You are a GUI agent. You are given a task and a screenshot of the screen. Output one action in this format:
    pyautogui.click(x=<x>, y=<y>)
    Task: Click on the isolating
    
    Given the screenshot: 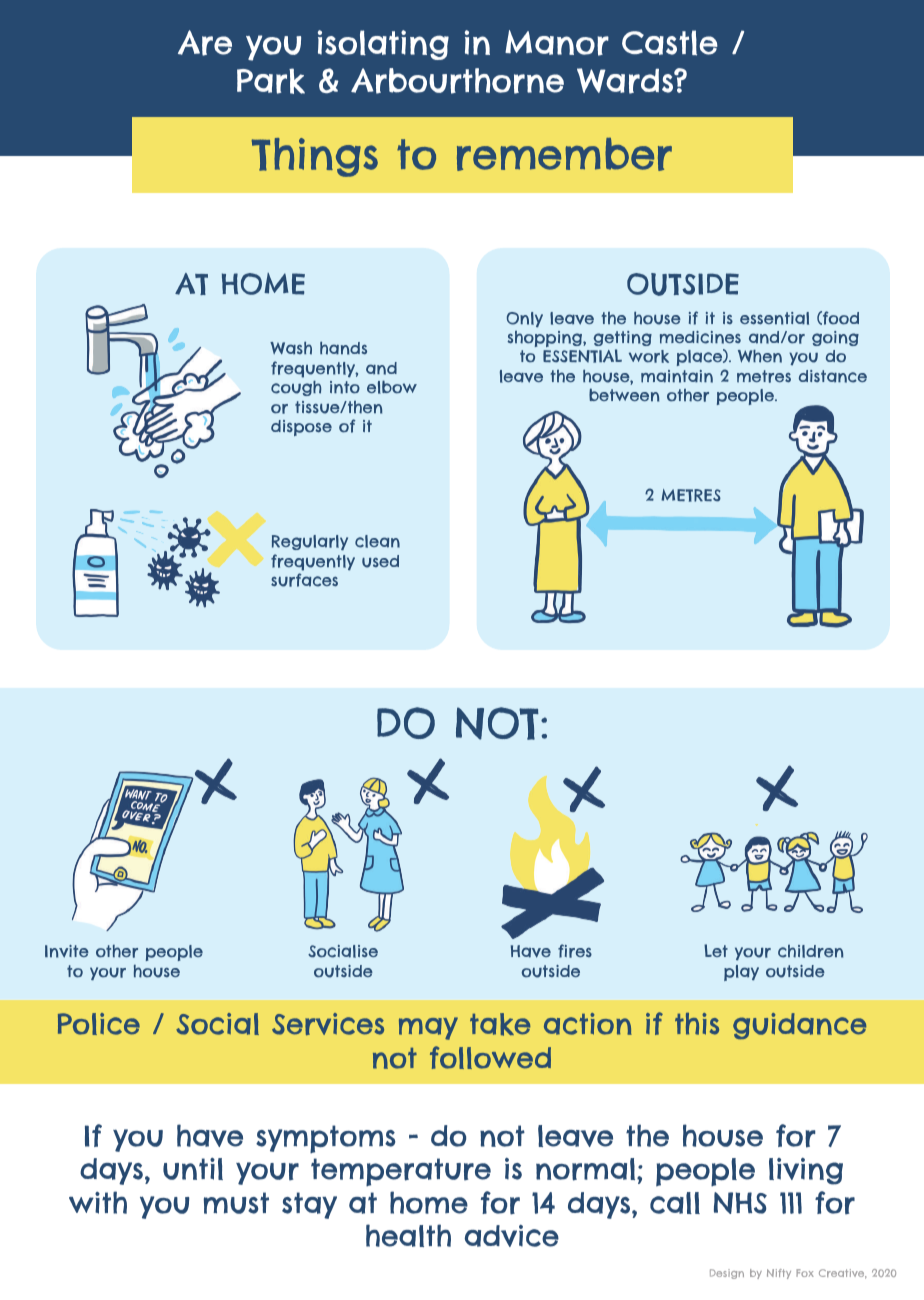 What is the action you would take?
    pyautogui.click(x=383, y=45)
